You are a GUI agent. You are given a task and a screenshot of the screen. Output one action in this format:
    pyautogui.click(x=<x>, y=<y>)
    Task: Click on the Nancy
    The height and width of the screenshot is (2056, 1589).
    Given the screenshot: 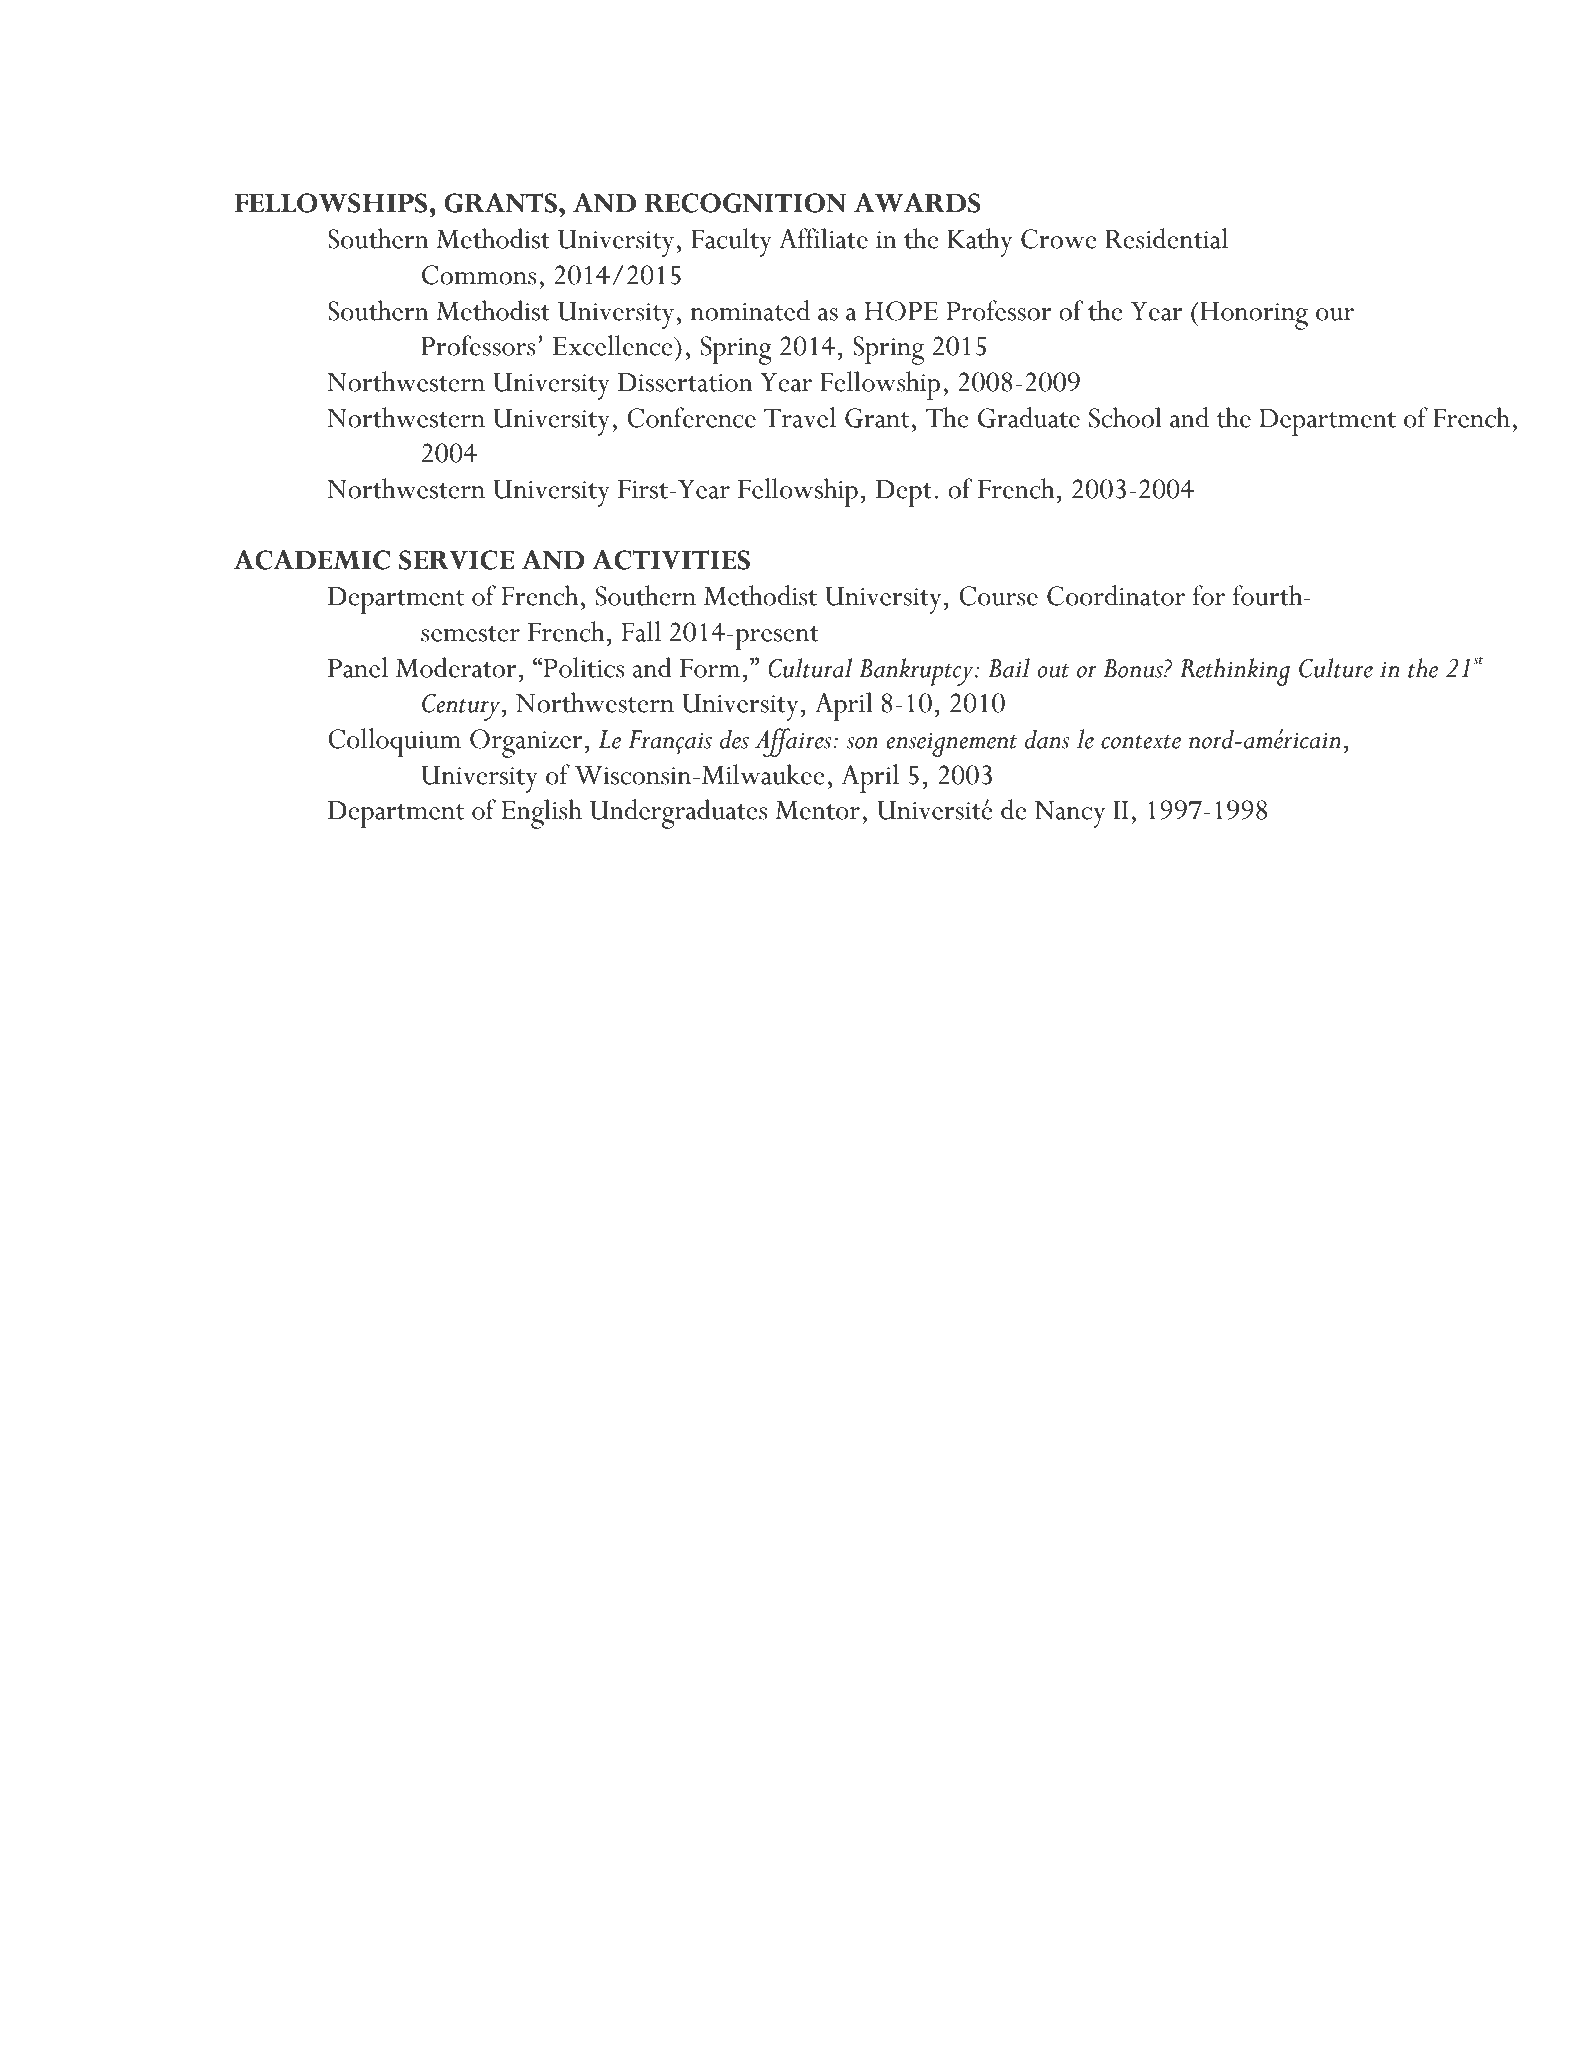 What is the action you would take?
    pyautogui.click(x=1070, y=814)
